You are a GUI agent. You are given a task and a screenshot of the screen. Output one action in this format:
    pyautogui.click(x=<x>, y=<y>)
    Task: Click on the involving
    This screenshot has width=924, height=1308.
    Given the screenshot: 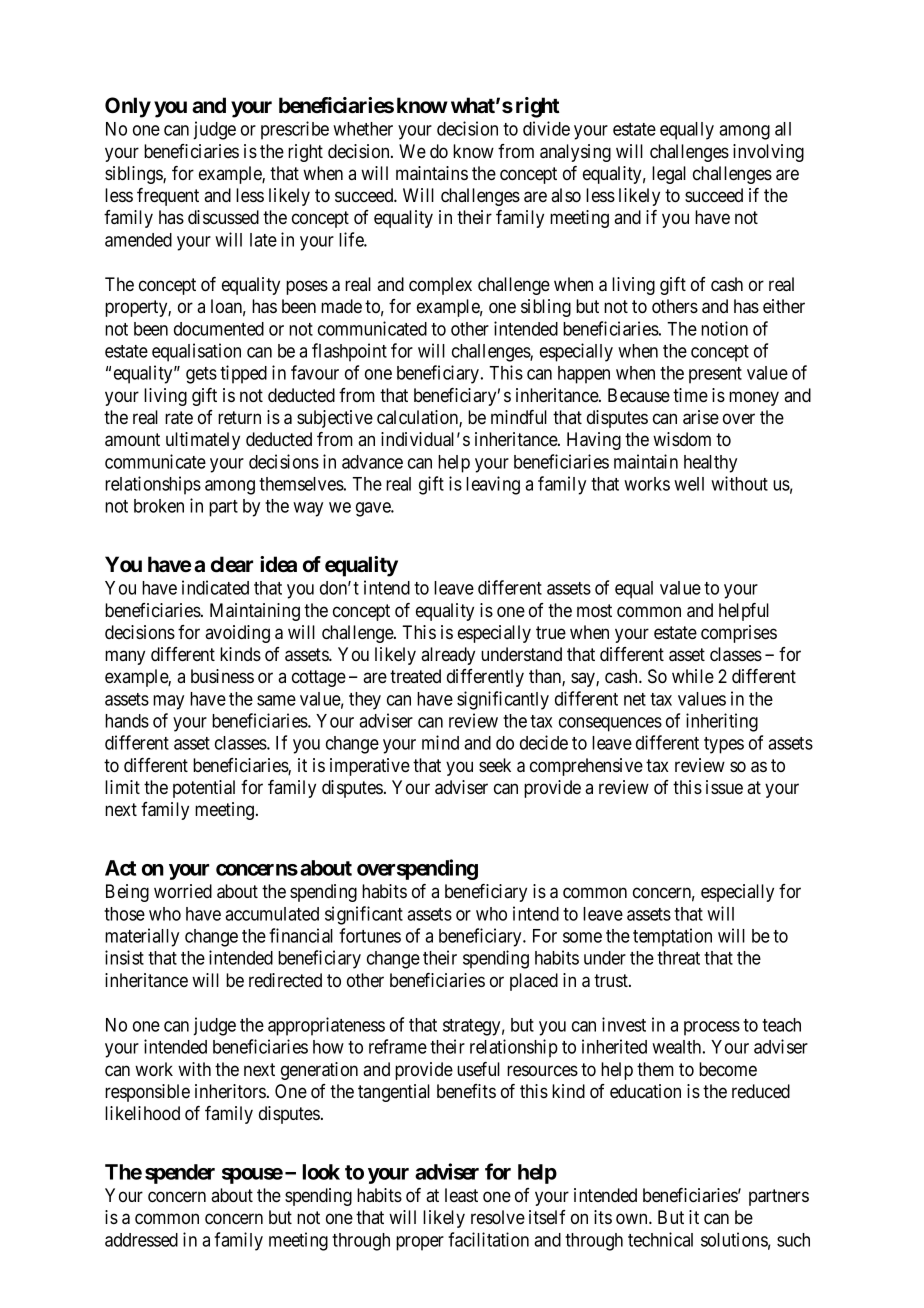 What is the action you would take?
    pyautogui.click(x=768, y=153)
